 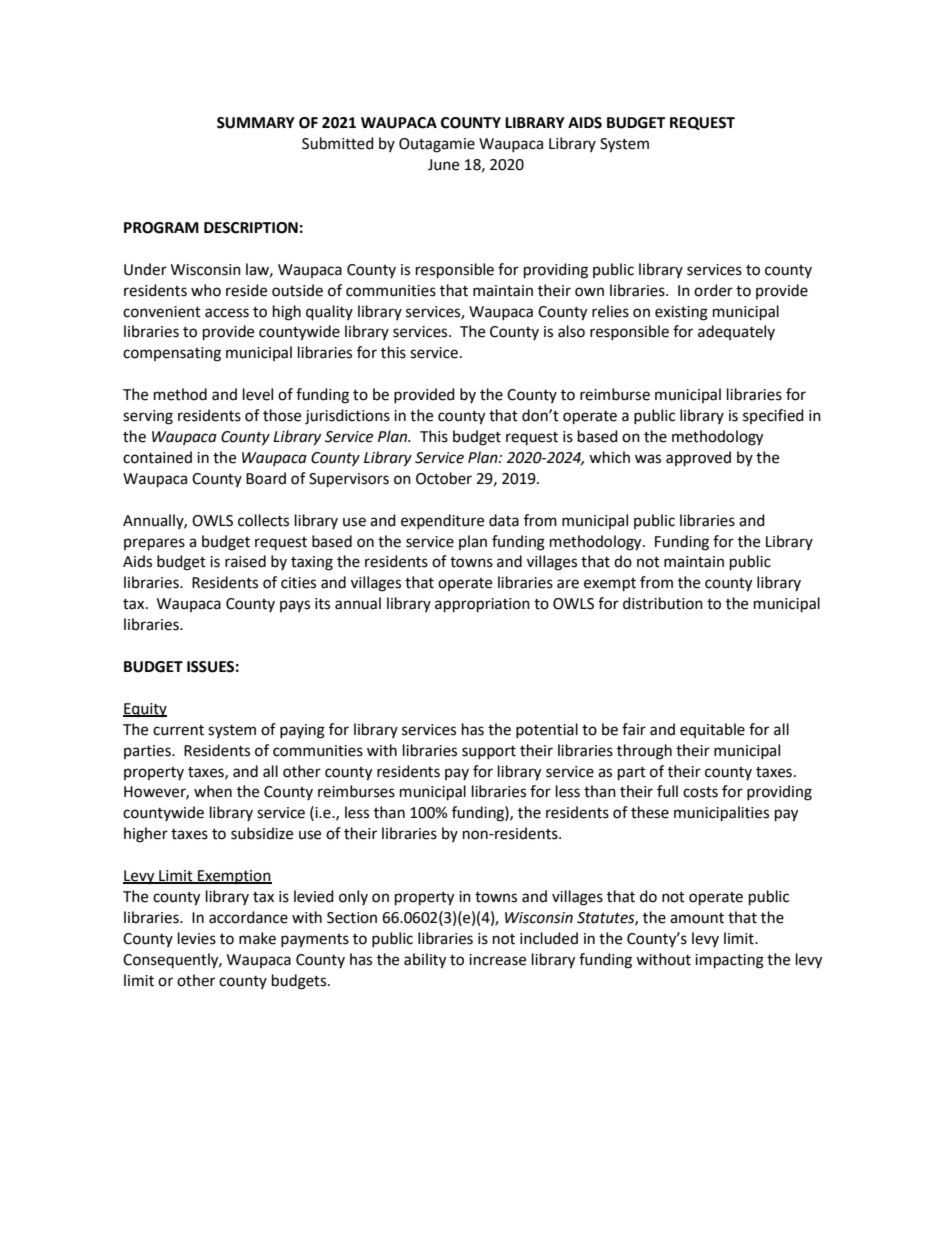 What do you see at coordinates (425, 961) in the screenshot?
I see `ability` at bounding box center [425, 961].
